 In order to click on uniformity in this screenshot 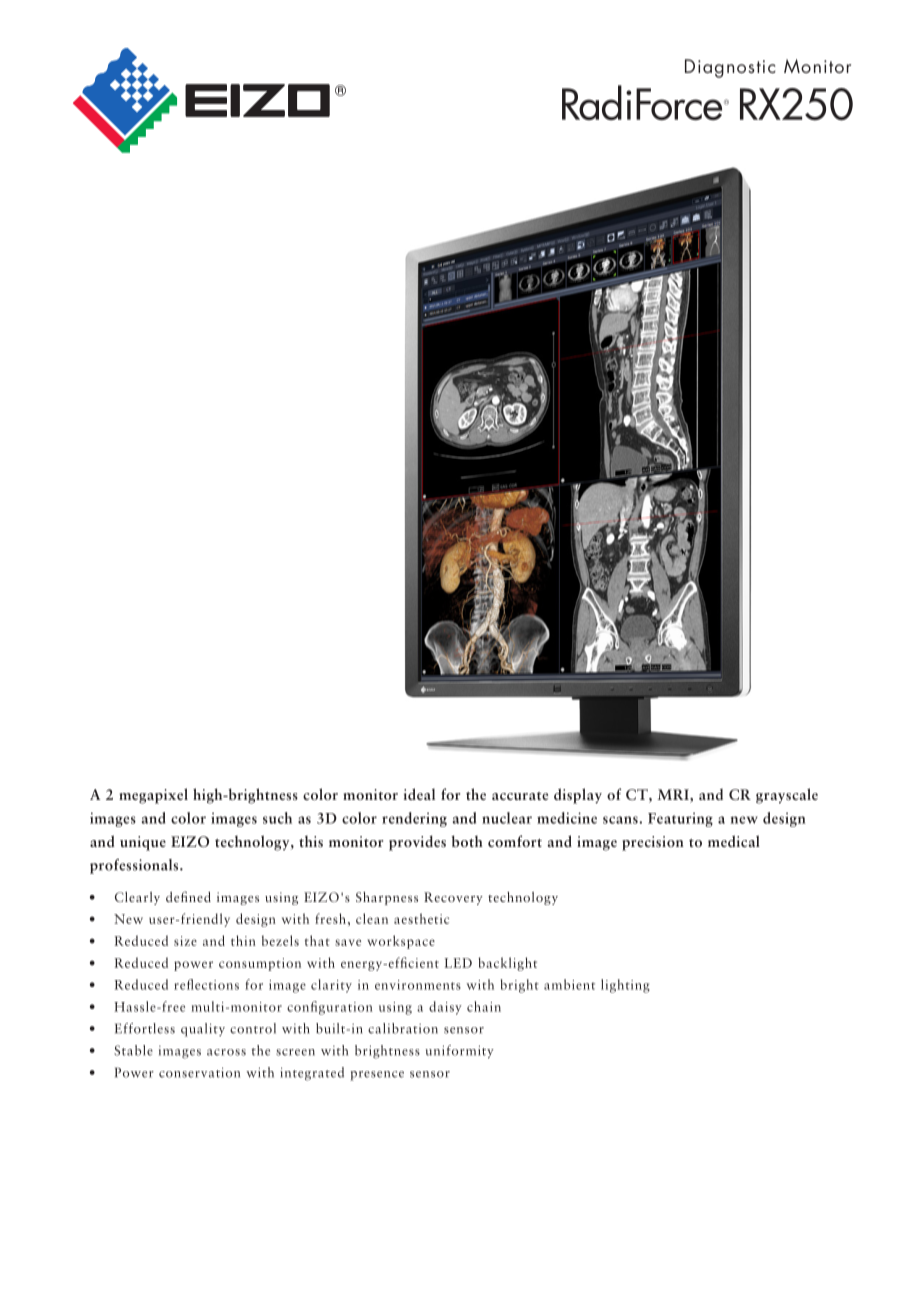, I will do `click(460, 1052)`.
